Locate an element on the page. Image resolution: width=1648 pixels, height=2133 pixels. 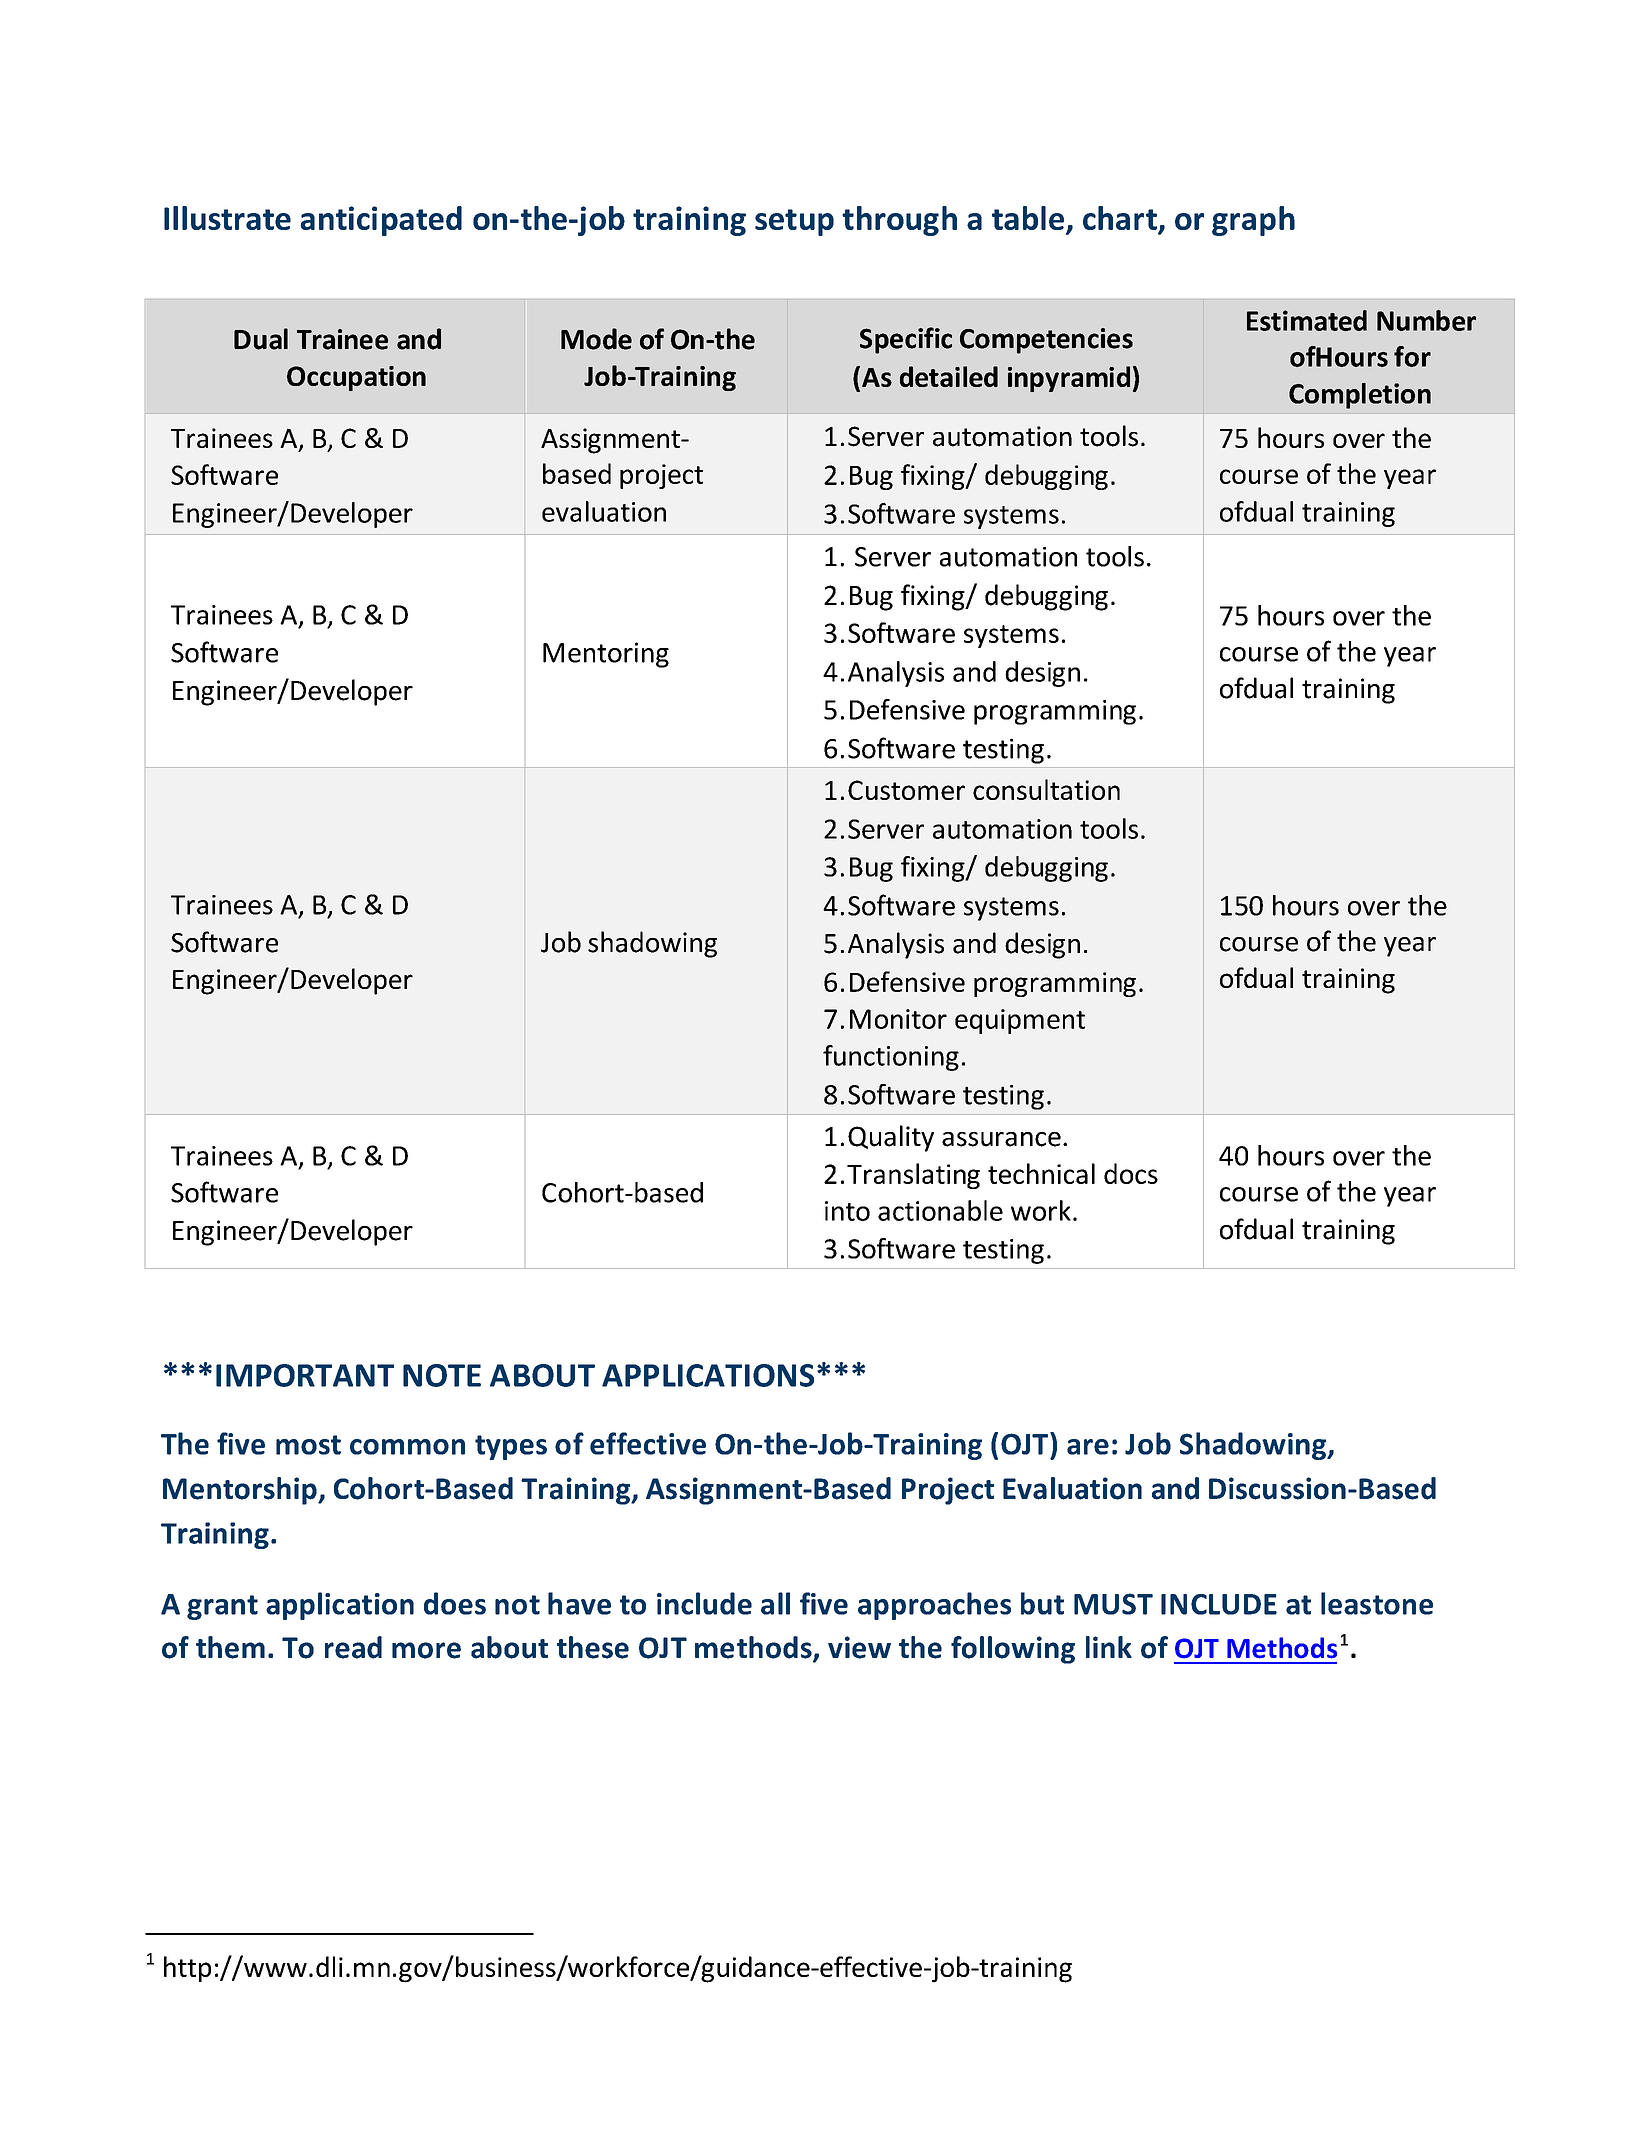
Completion is located at coordinates (1360, 396).
